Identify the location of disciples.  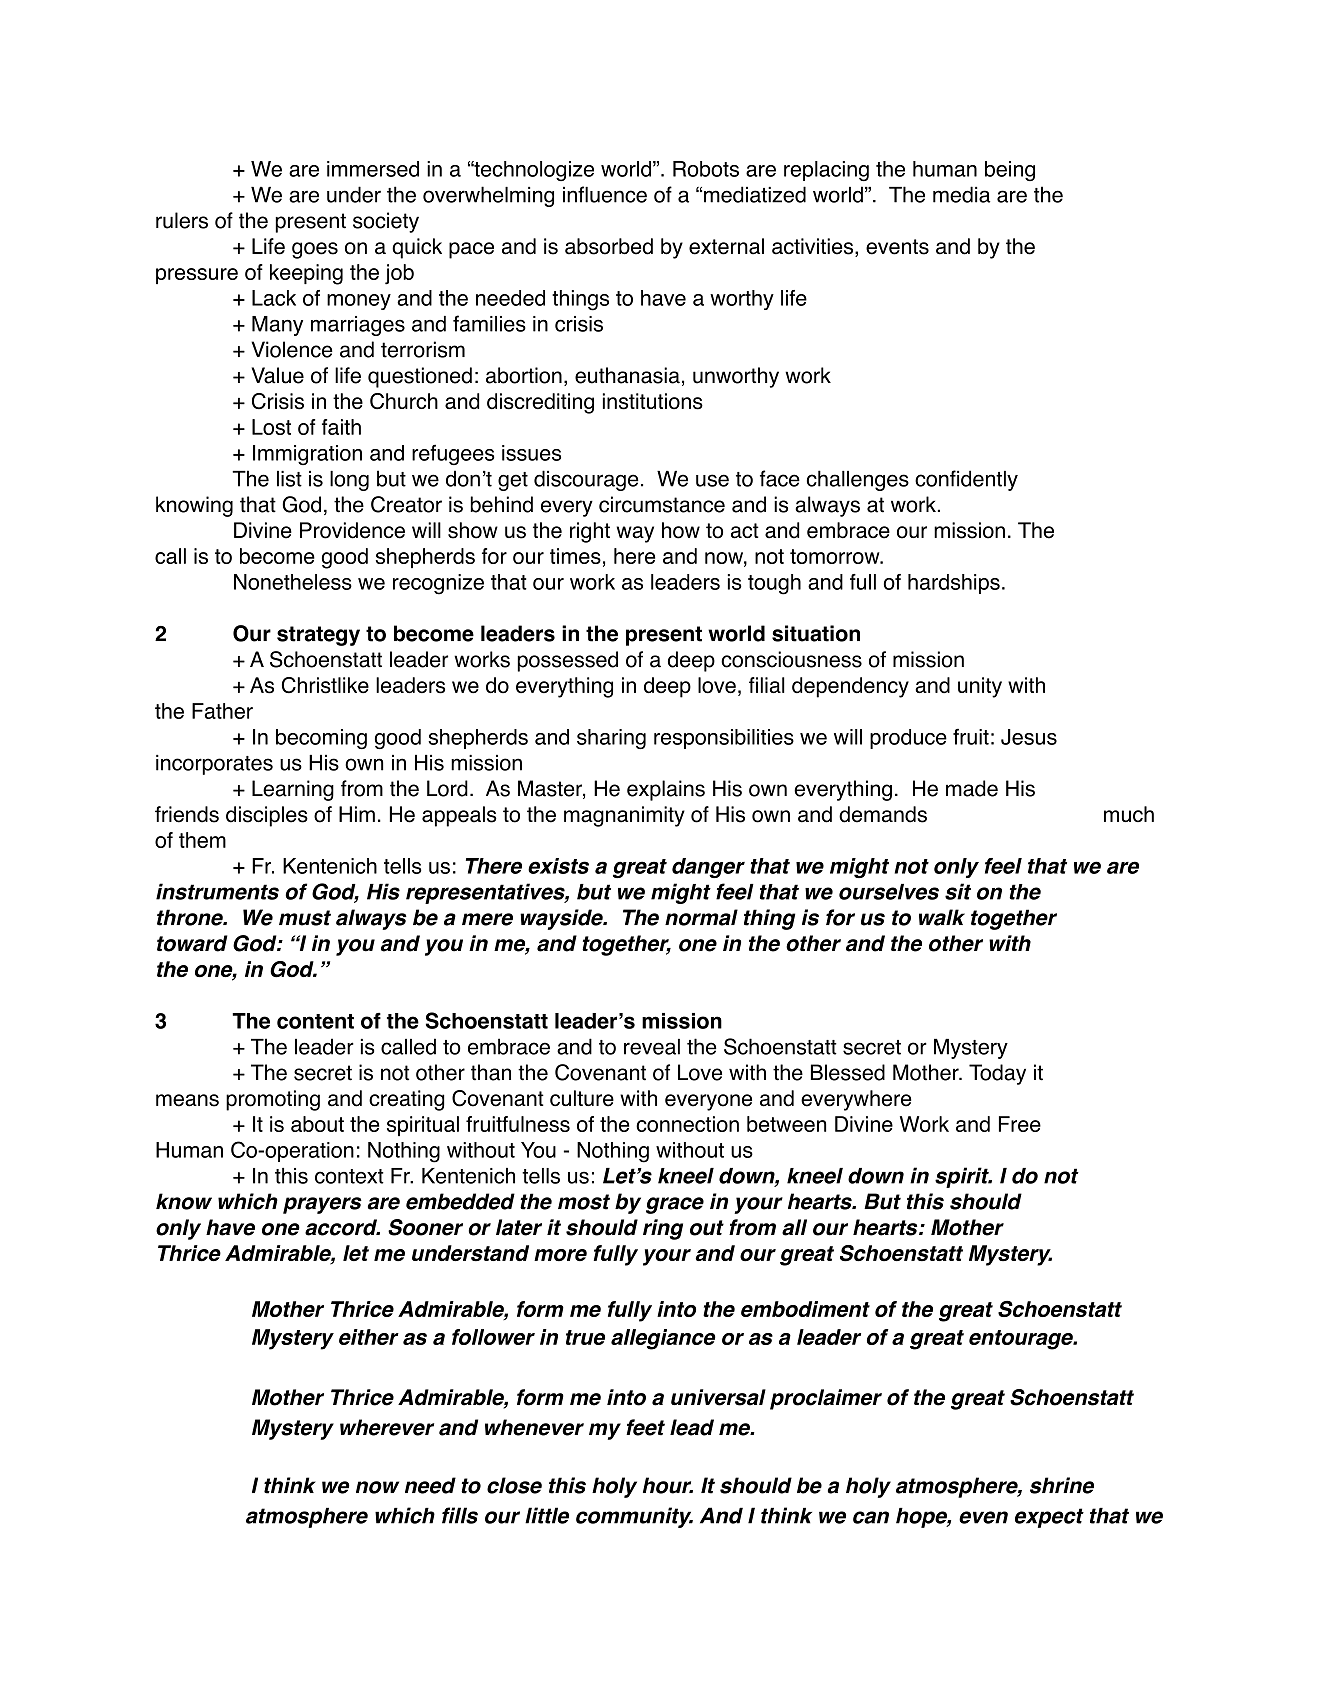
(267, 816).
